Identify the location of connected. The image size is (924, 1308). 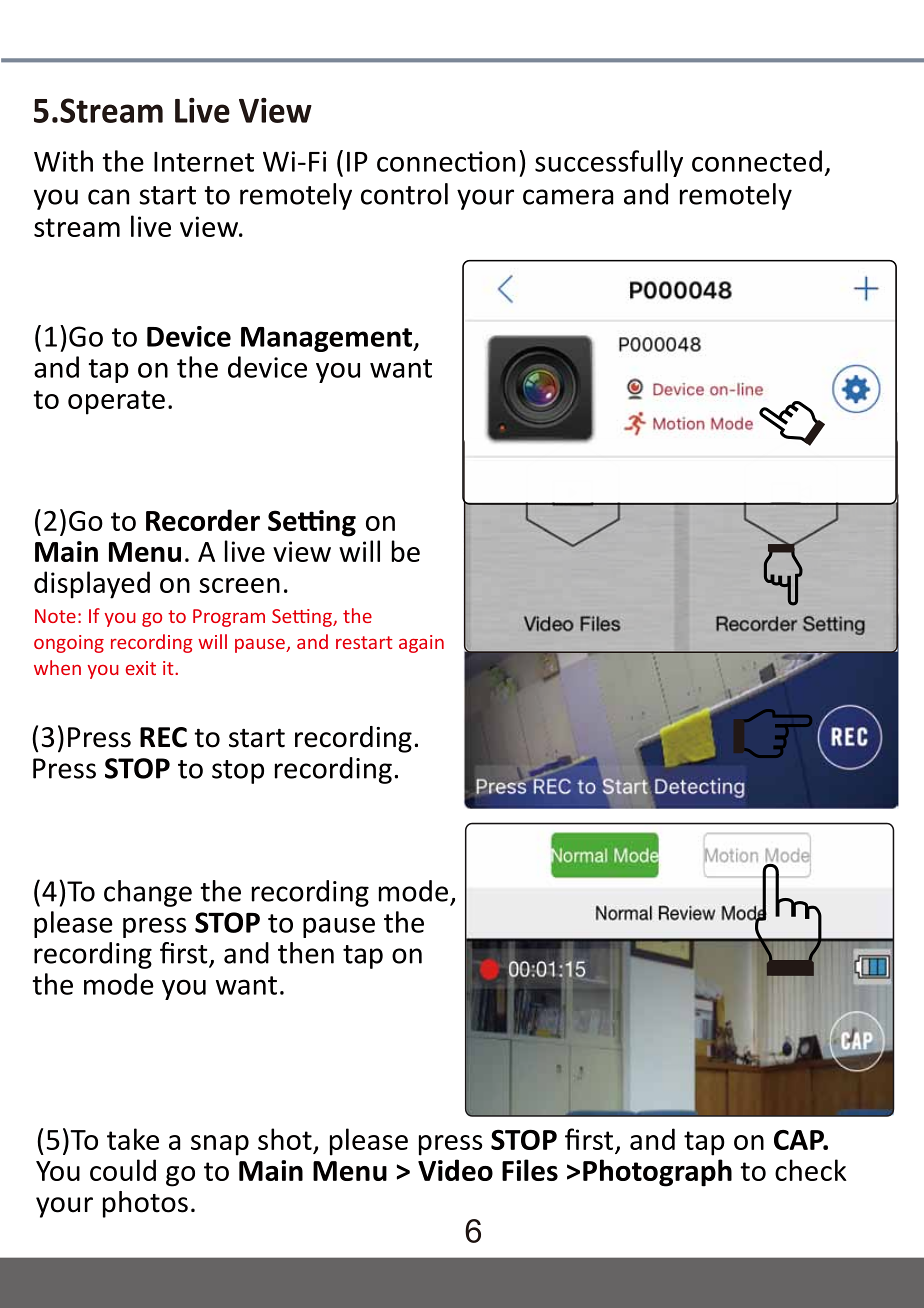
(757, 161).
